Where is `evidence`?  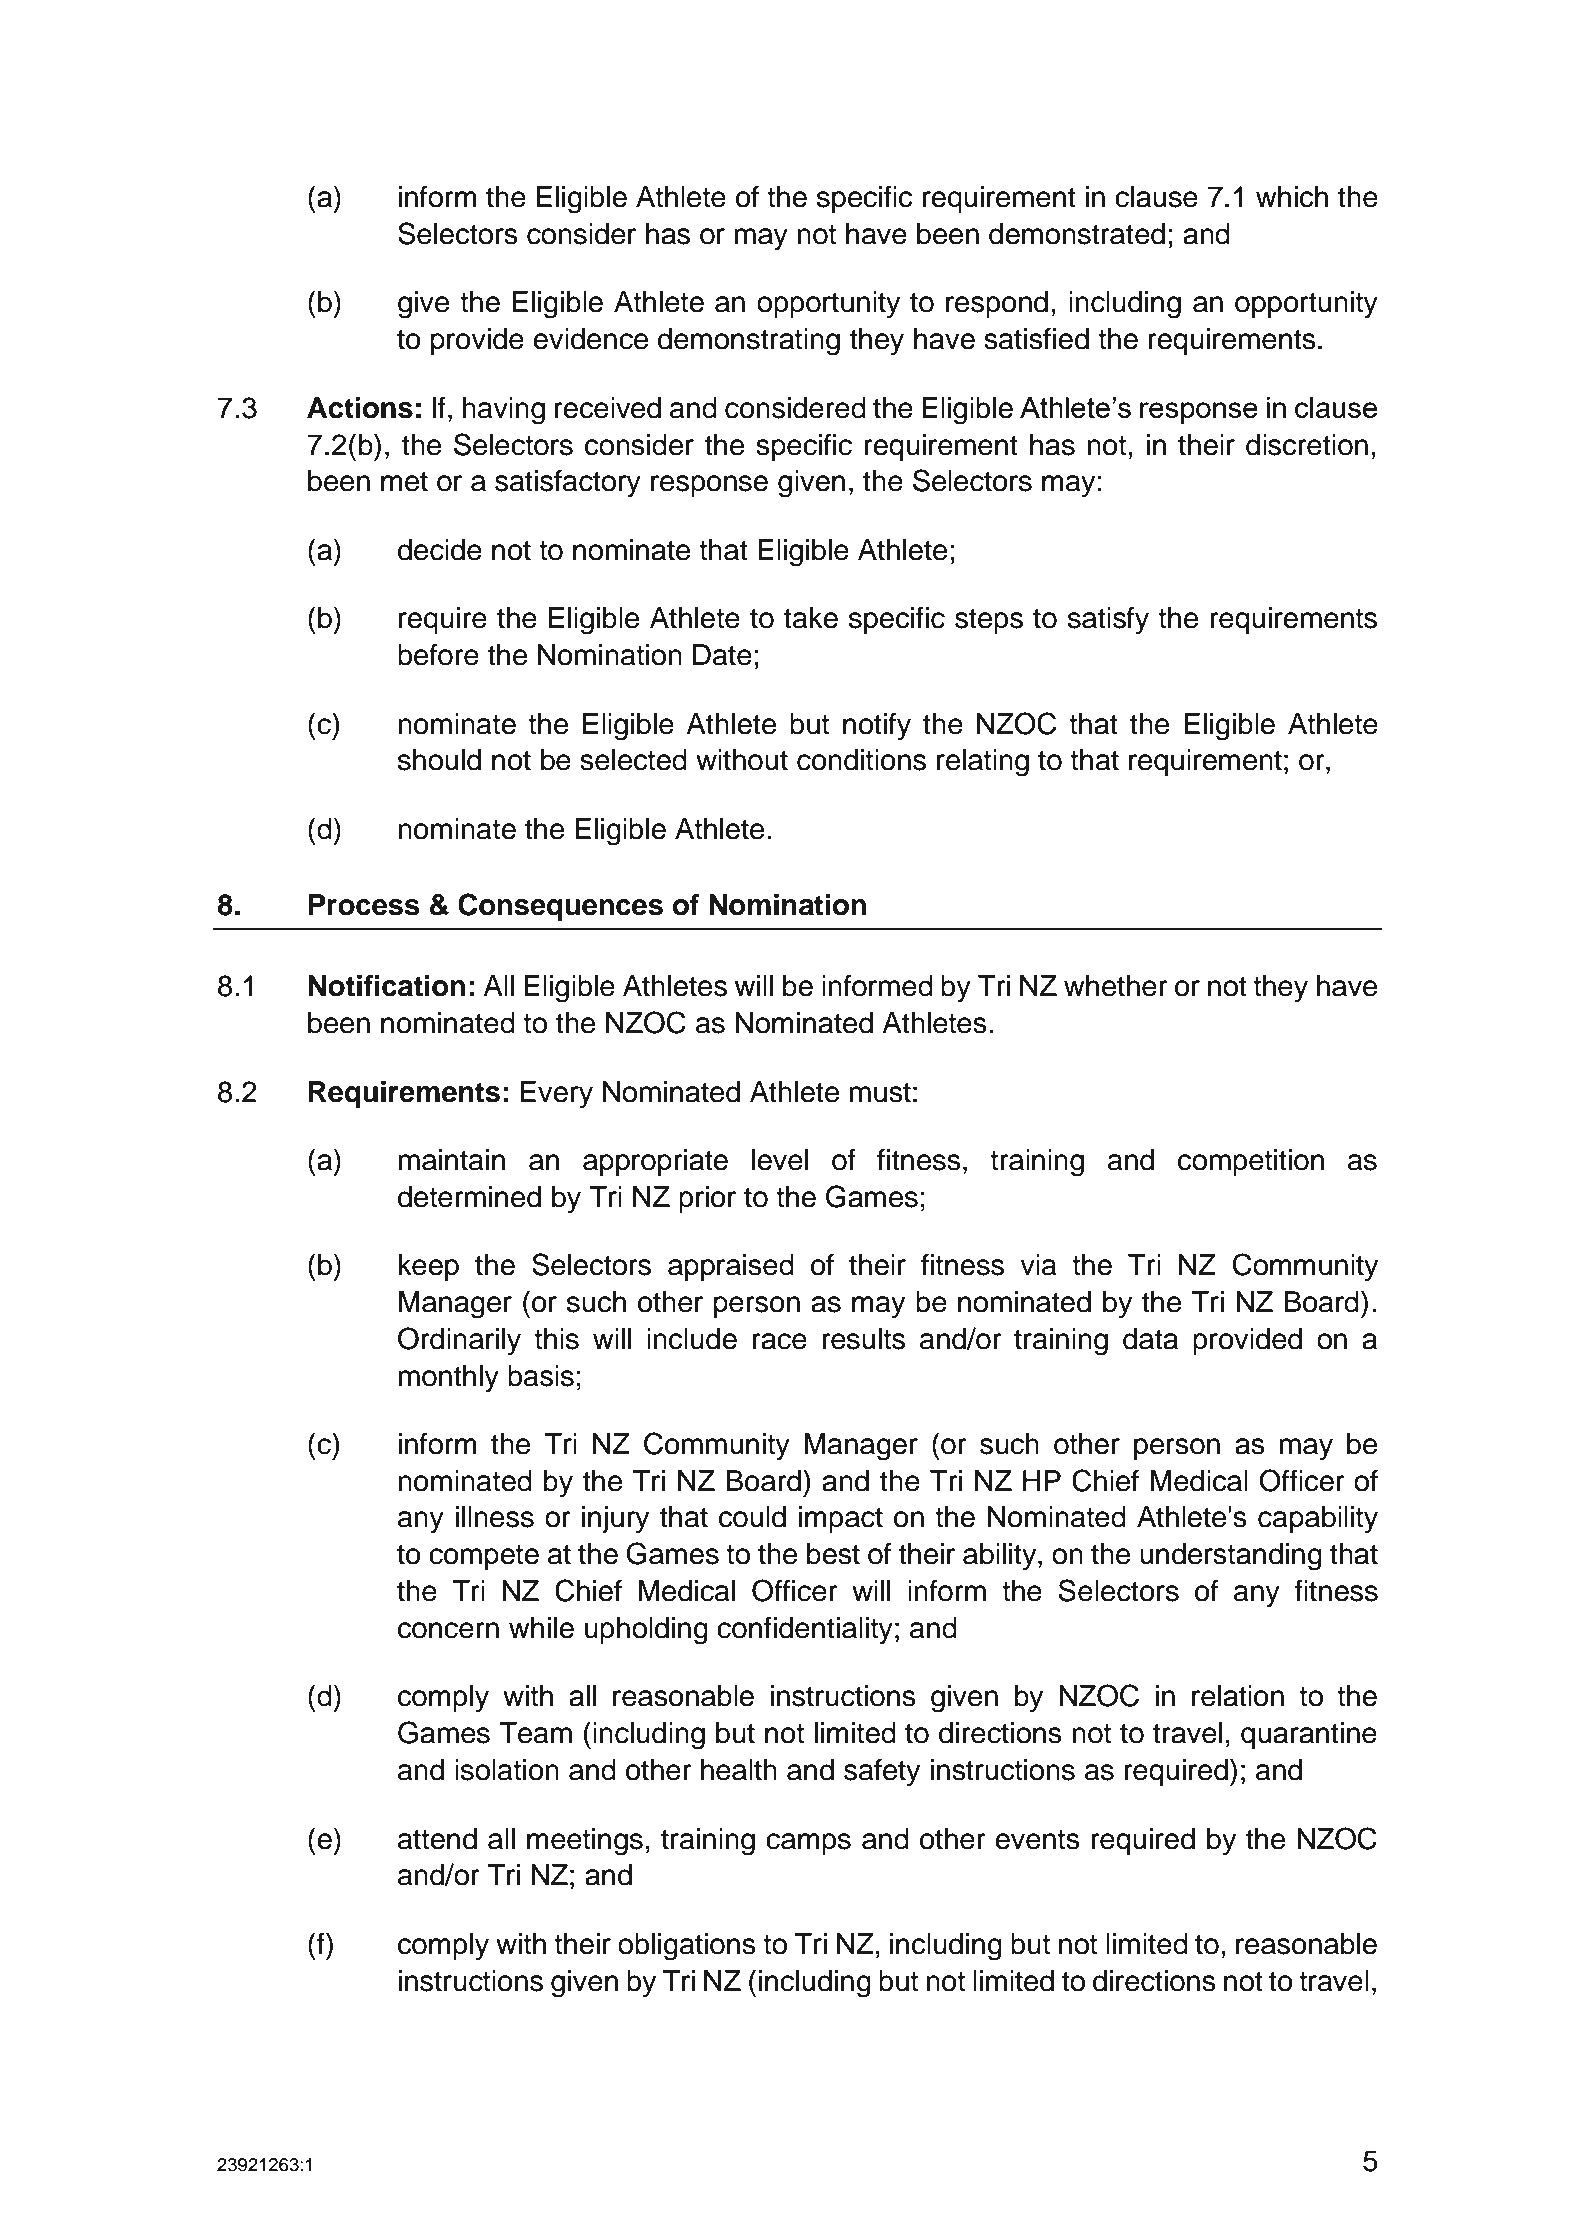
evidence is located at coordinates (590, 339).
